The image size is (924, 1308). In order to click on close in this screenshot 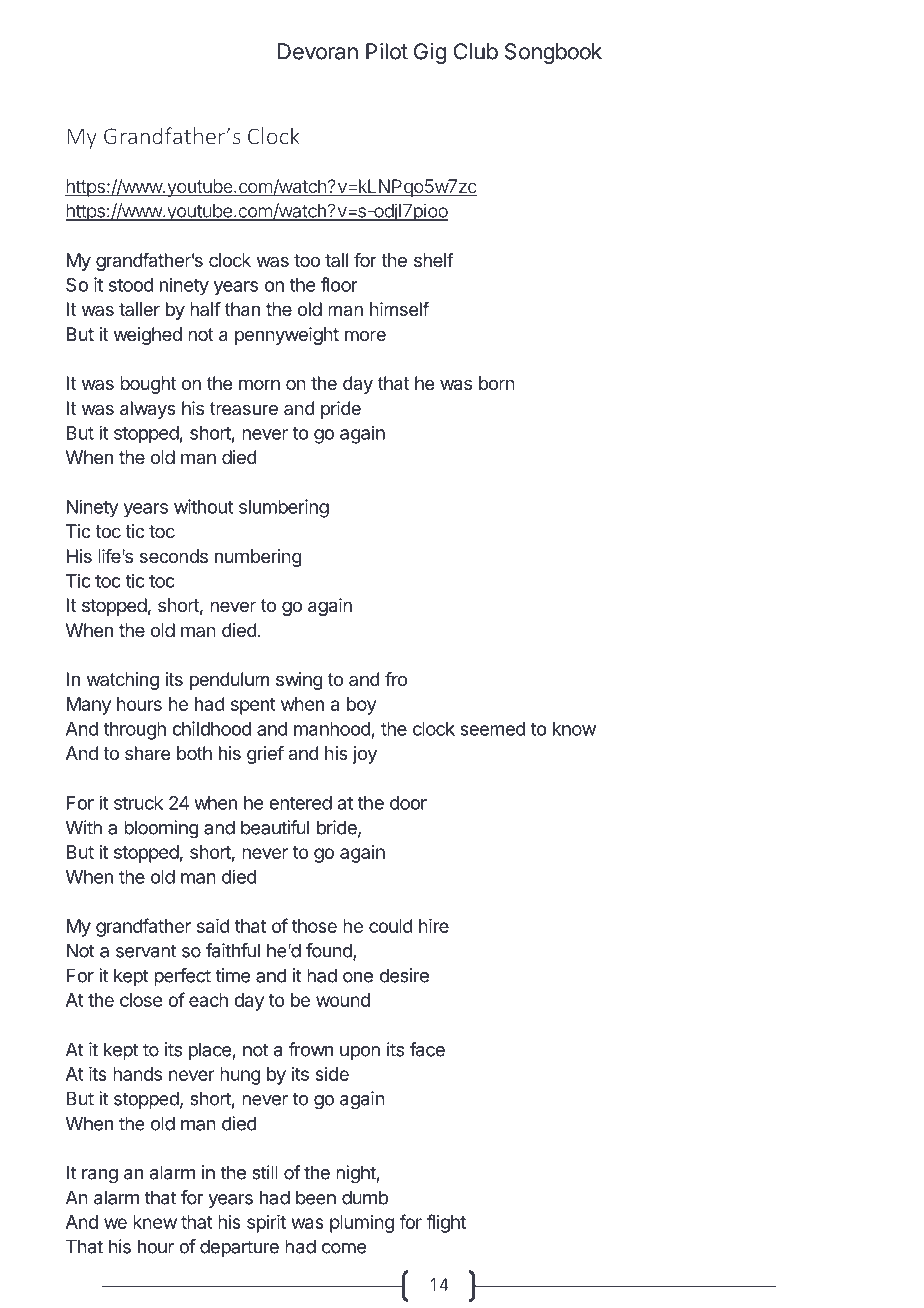, I will do `click(141, 1000)`.
